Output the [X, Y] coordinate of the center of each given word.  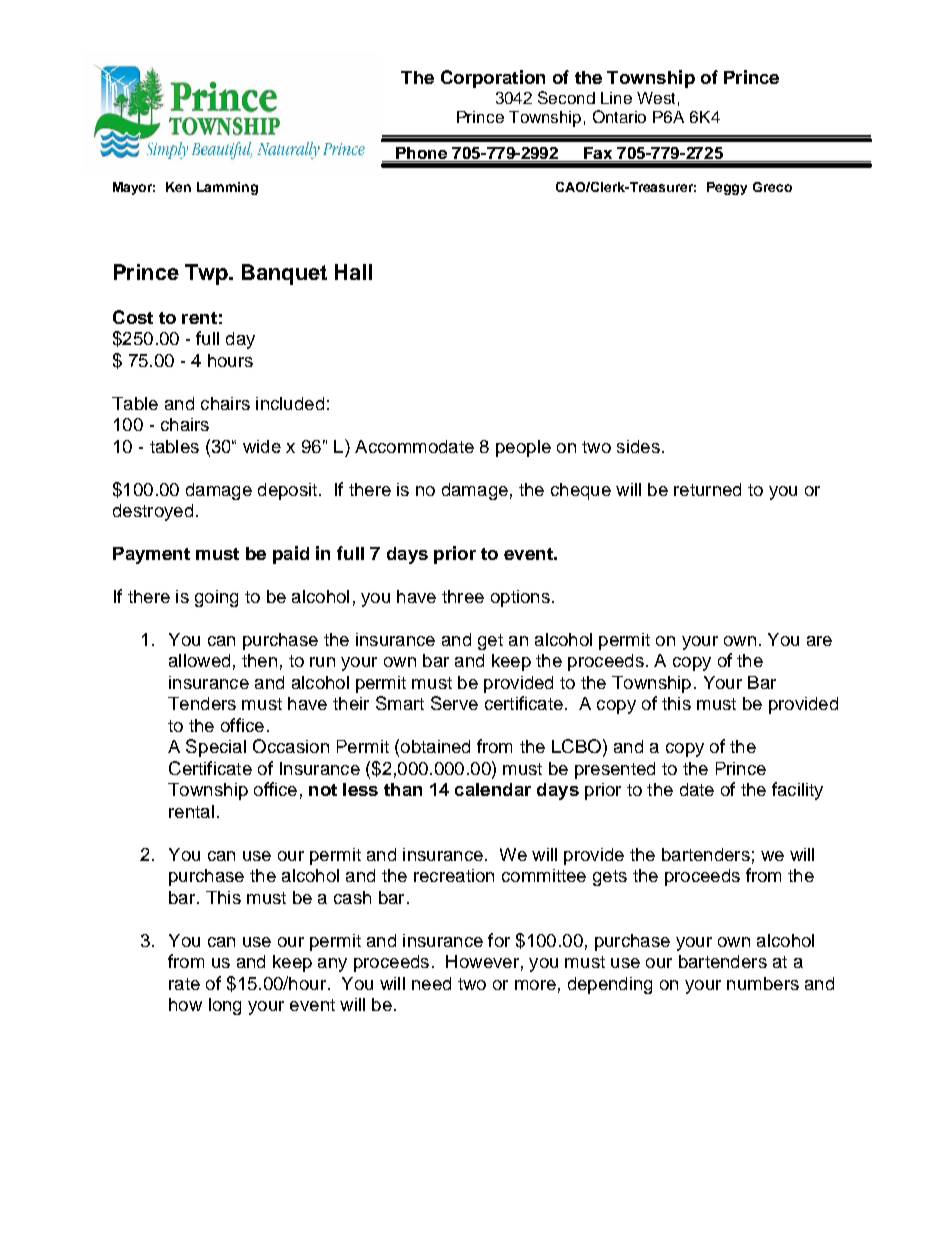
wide [262, 446]
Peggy [727, 188]
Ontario [619, 116]
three [463, 596]
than [403, 789]
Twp [207, 274]
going [216, 598]
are [819, 641]
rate [184, 984]
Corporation [493, 79]
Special [216, 748]
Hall [353, 272]
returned [707, 489]
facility [797, 791]
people [523, 448]
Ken [178, 187]
